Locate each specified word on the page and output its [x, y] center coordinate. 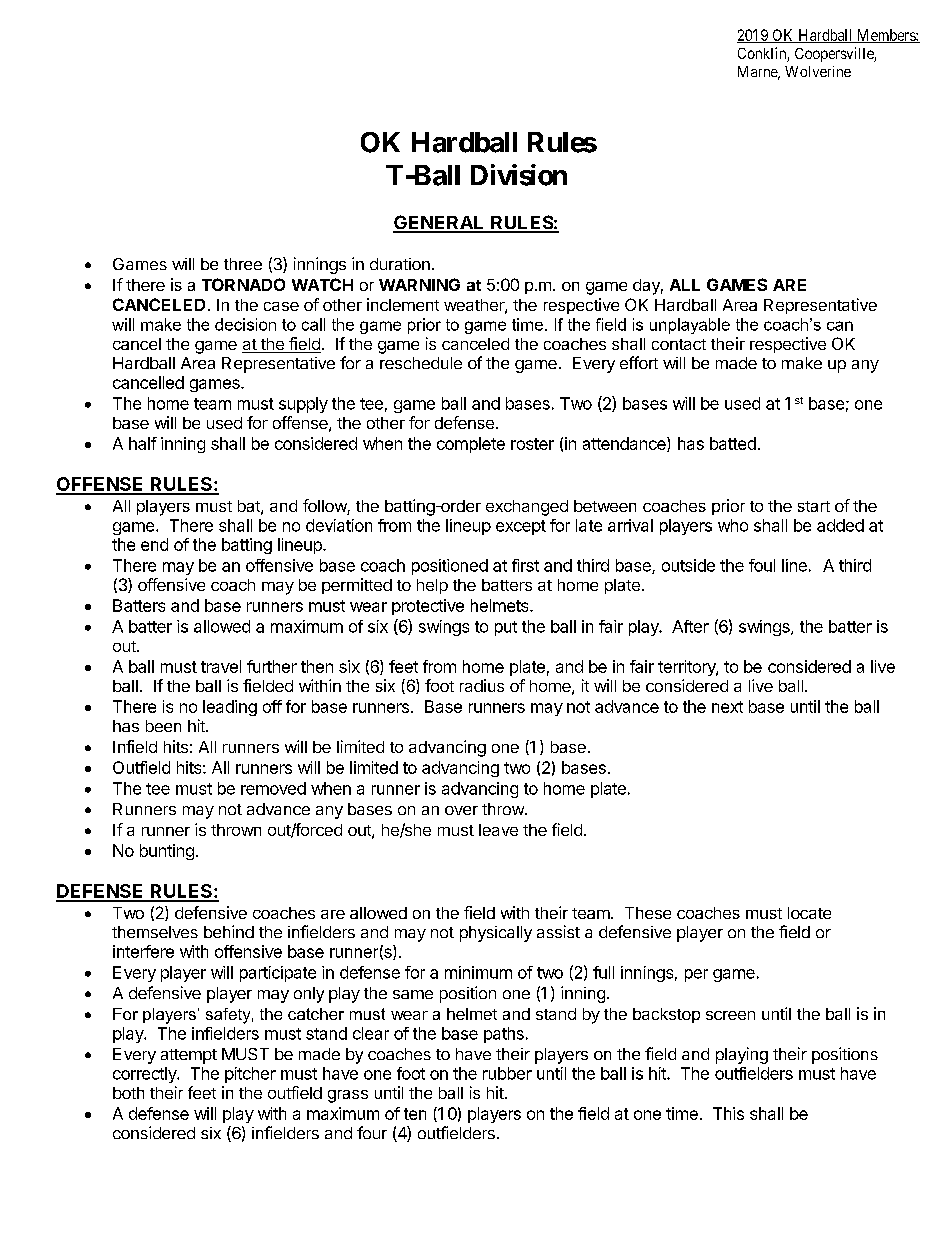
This [728, 1113]
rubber [507, 1073]
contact [679, 344]
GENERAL [440, 223]
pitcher [250, 1075]
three [243, 264]
